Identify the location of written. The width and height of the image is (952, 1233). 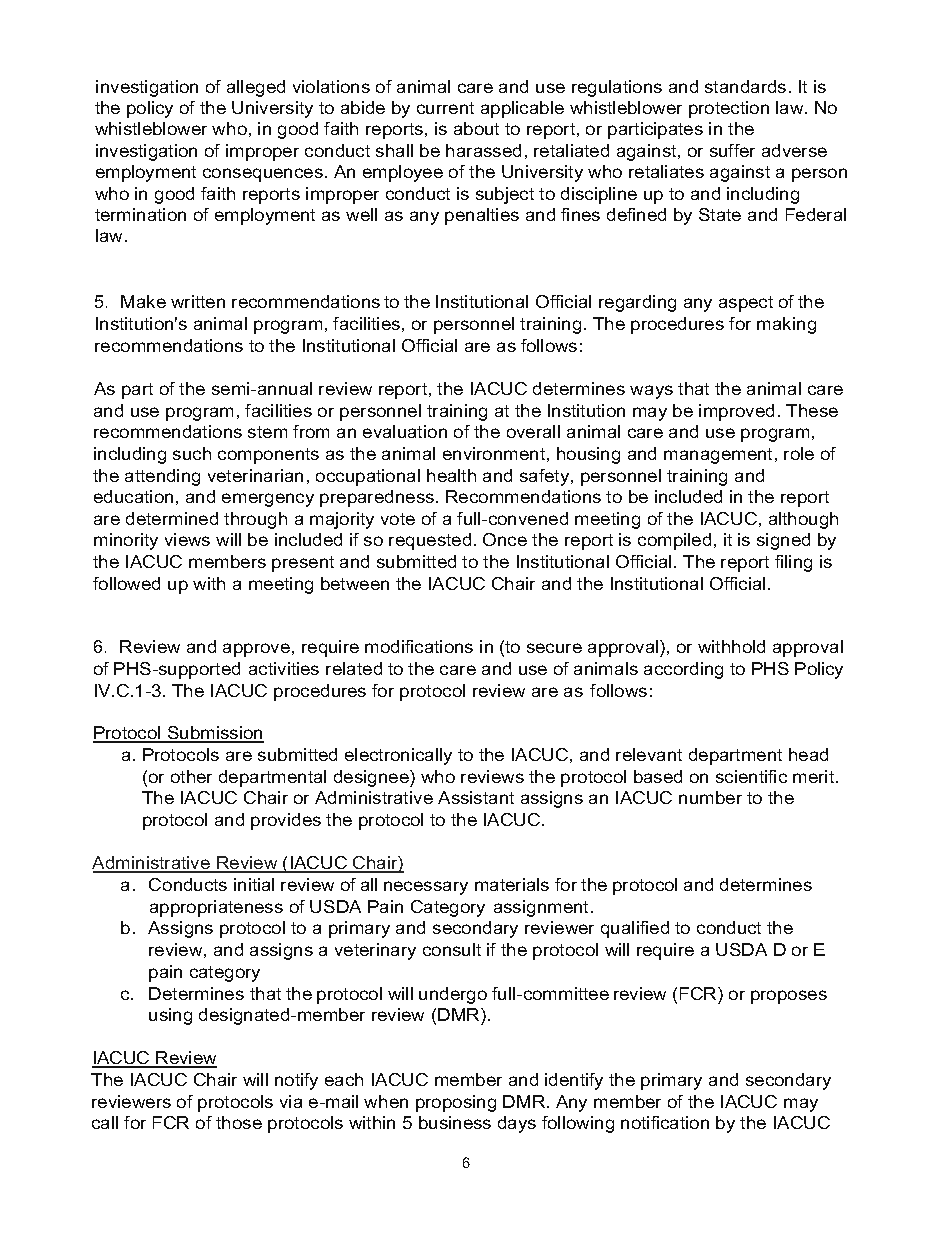
(198, 301).
